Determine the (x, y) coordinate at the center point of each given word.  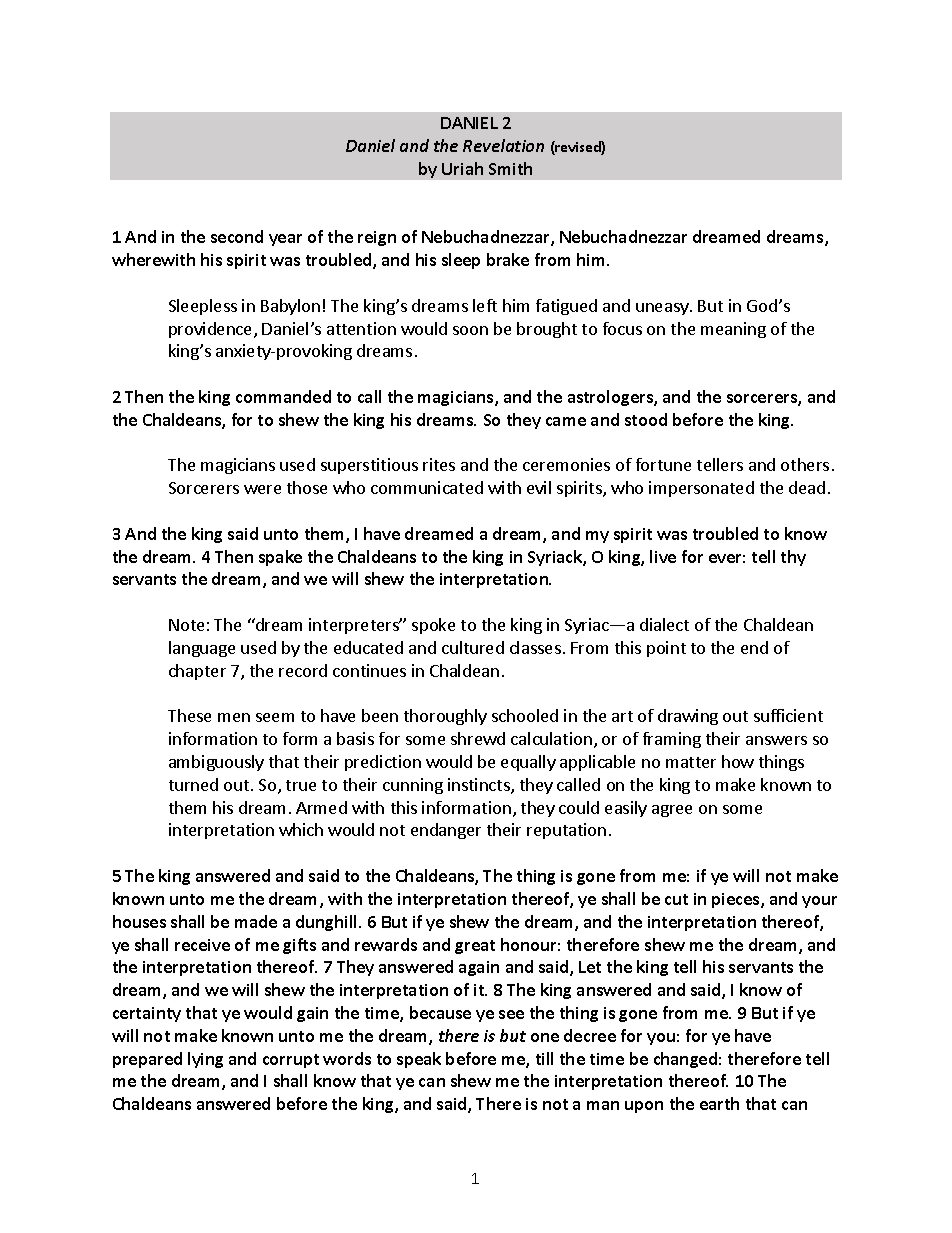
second (237, 236)
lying (205, 1060)
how (738, 761)
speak (419, 1060)
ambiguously (216, 763)
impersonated (701, 489)
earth (719, 1103)
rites (439, 464)
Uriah (462, 168)
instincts (480, 786)
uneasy (663, 309)
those (307, 487)
